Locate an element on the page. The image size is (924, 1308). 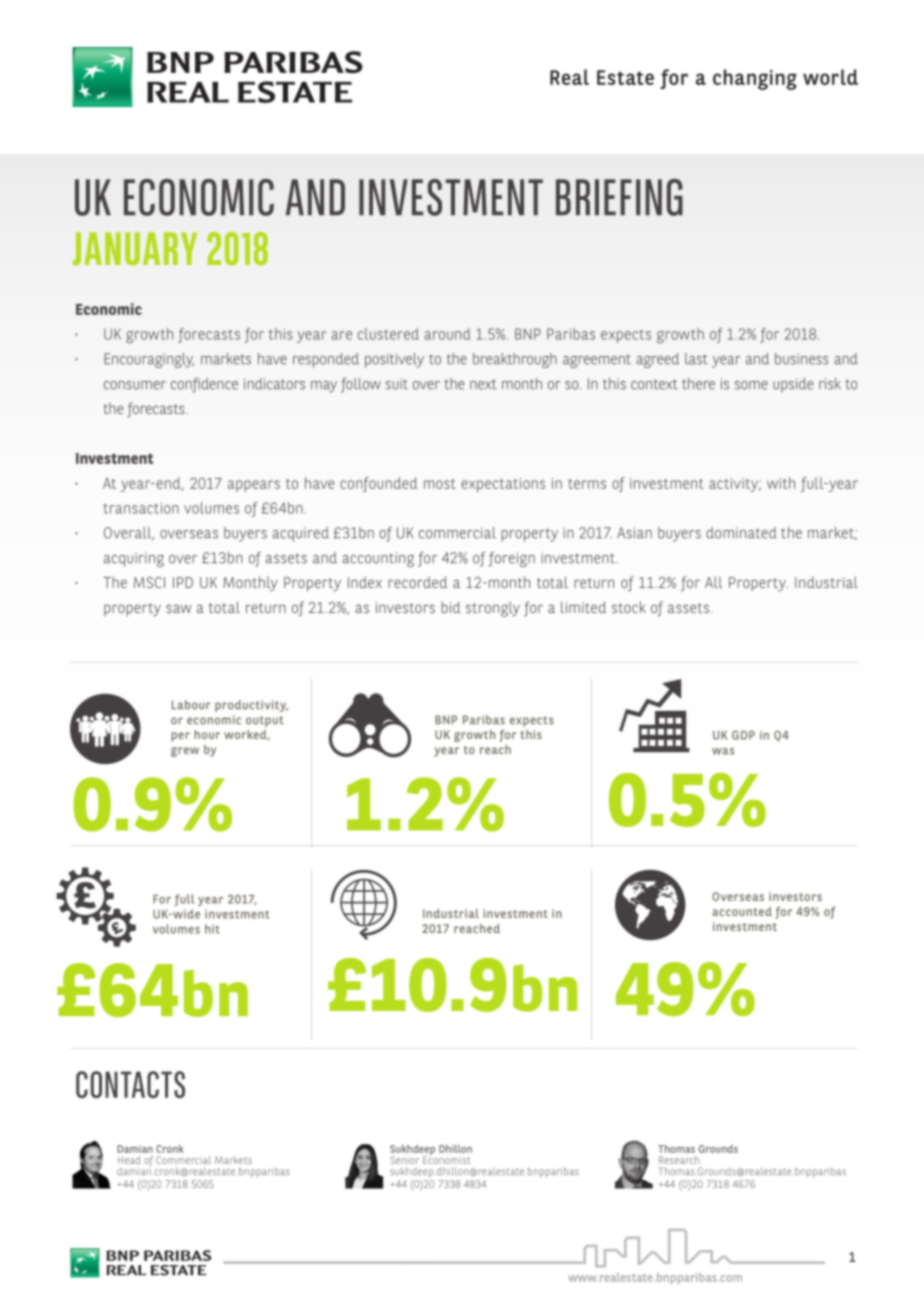
CONTACTS is located at coordinates (130, 1084).
